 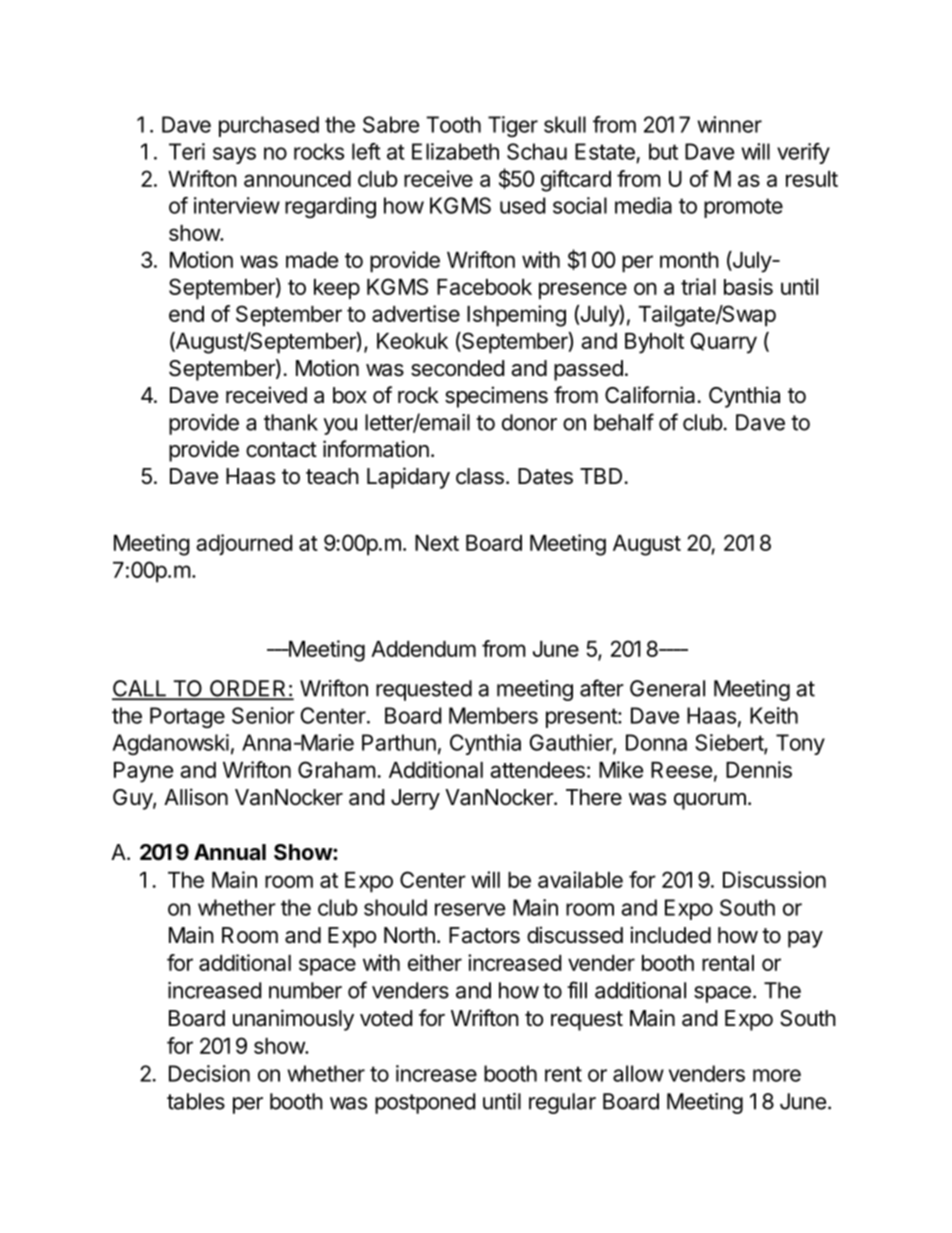 I want to click on General, so click(x=667, y=688).
